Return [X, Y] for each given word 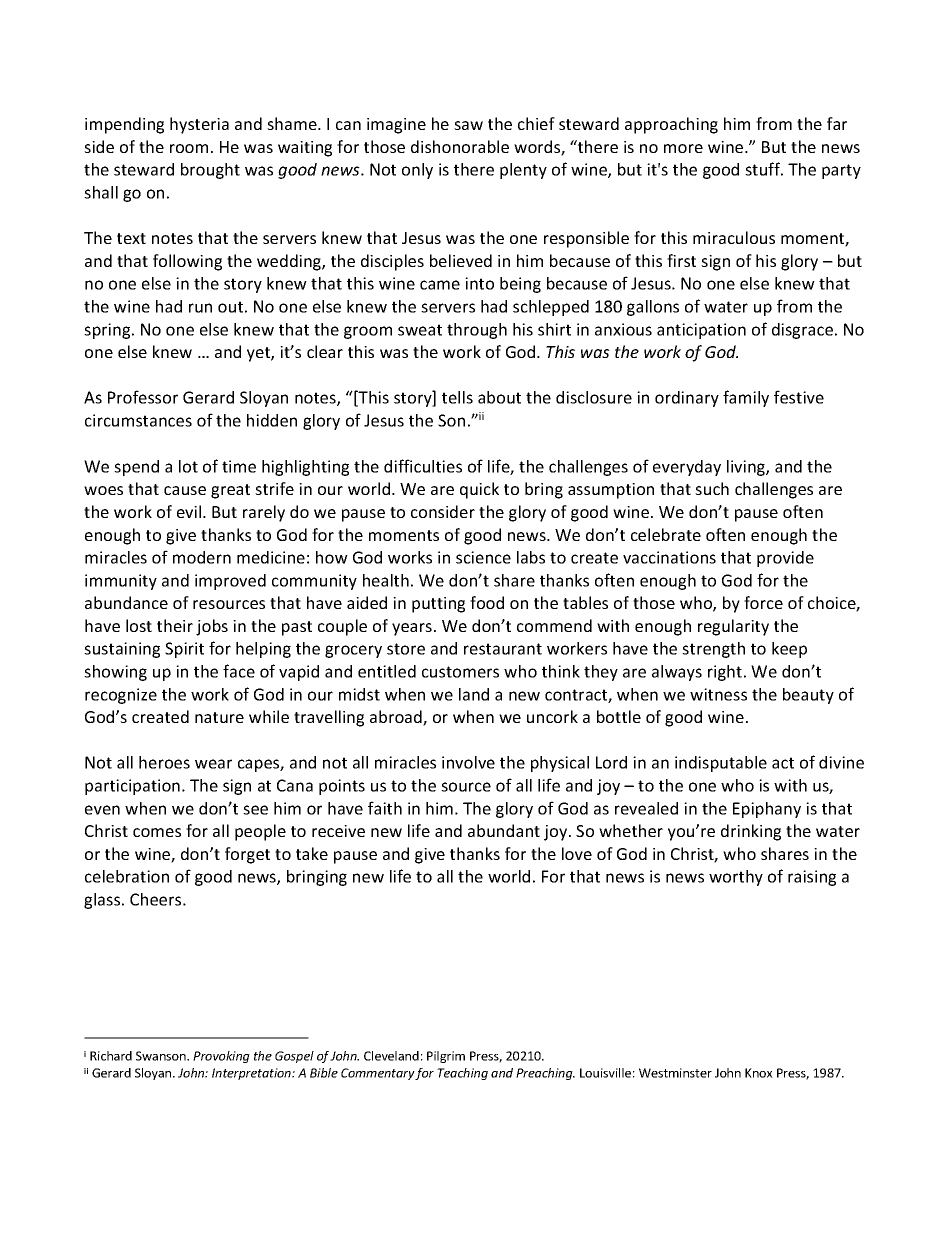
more [683, 148]
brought [210, 171]
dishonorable [460, 146]
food [487, 602]
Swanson [162, 1056]
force [763, 602]
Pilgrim [446, 1057]
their [175, 625]
